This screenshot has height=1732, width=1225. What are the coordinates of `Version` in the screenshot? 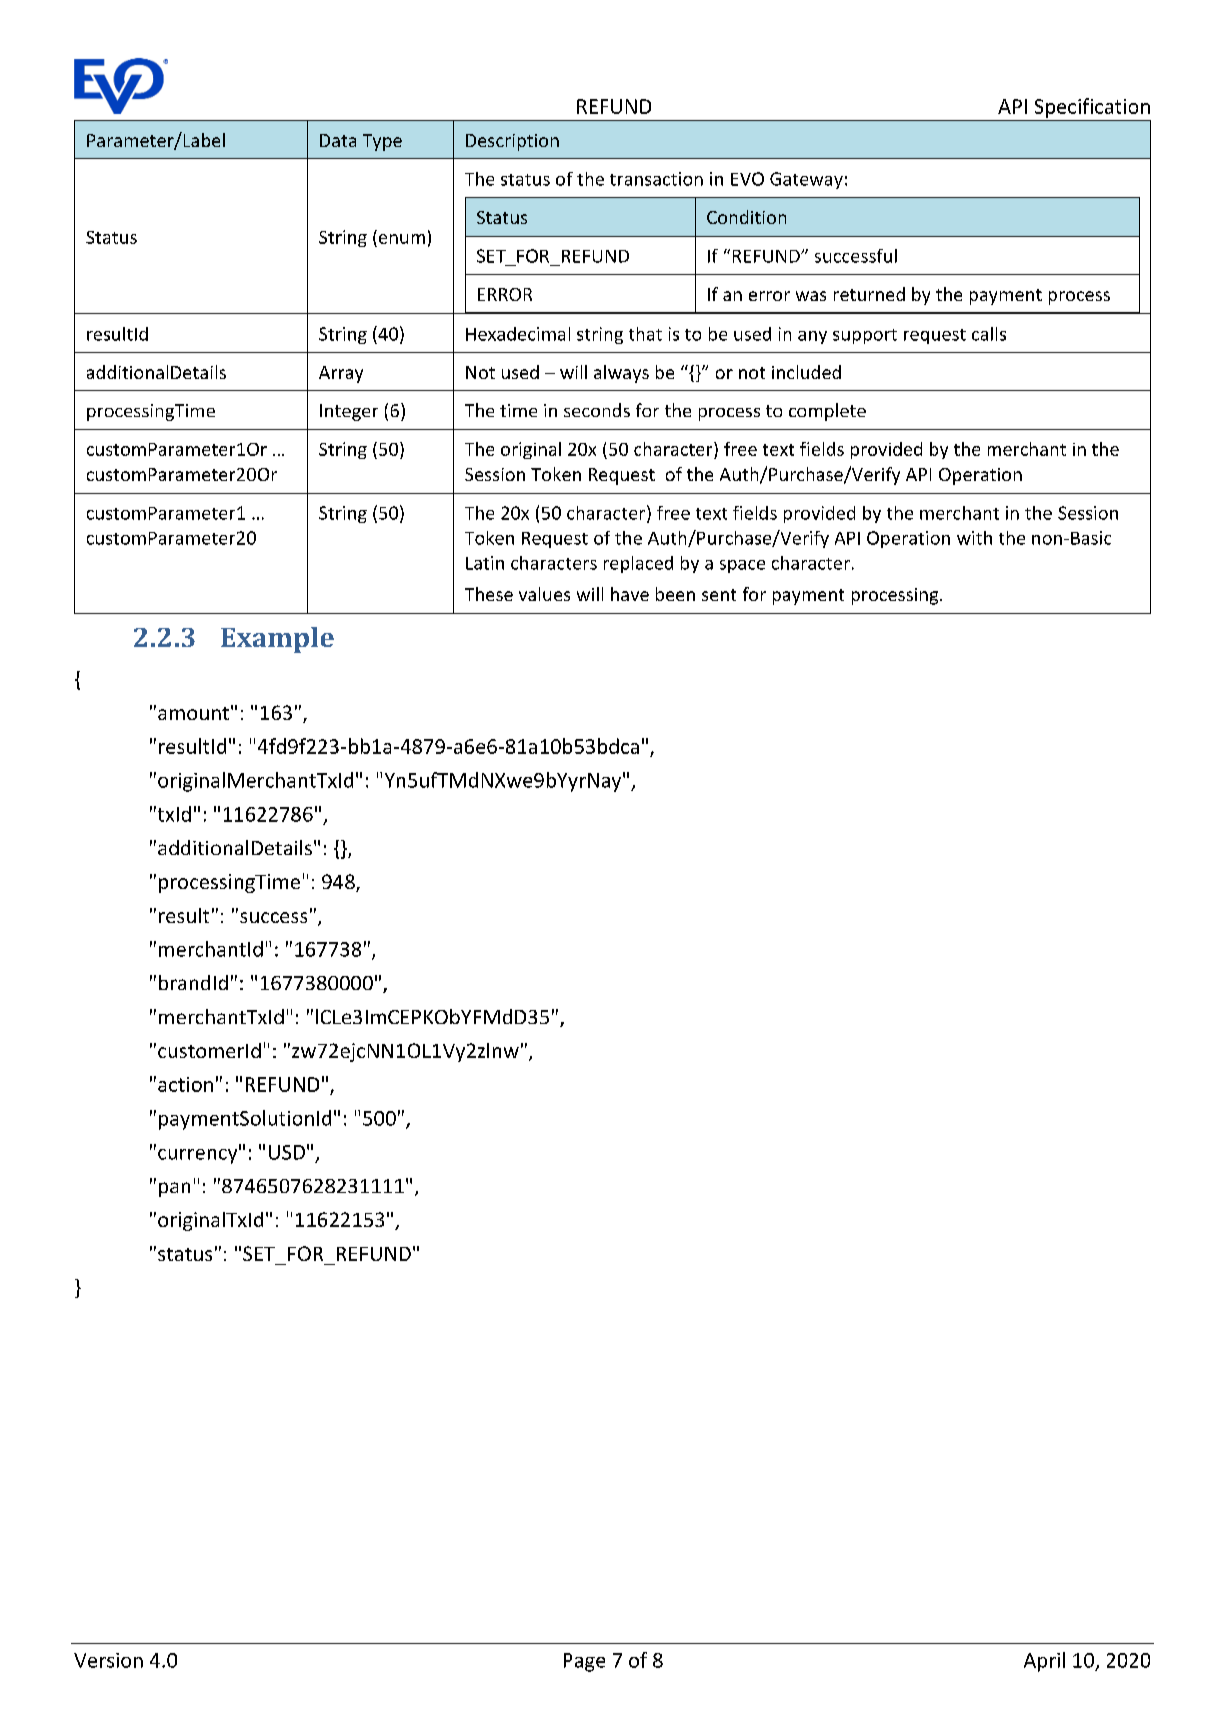 It's located at (108, 1660).
